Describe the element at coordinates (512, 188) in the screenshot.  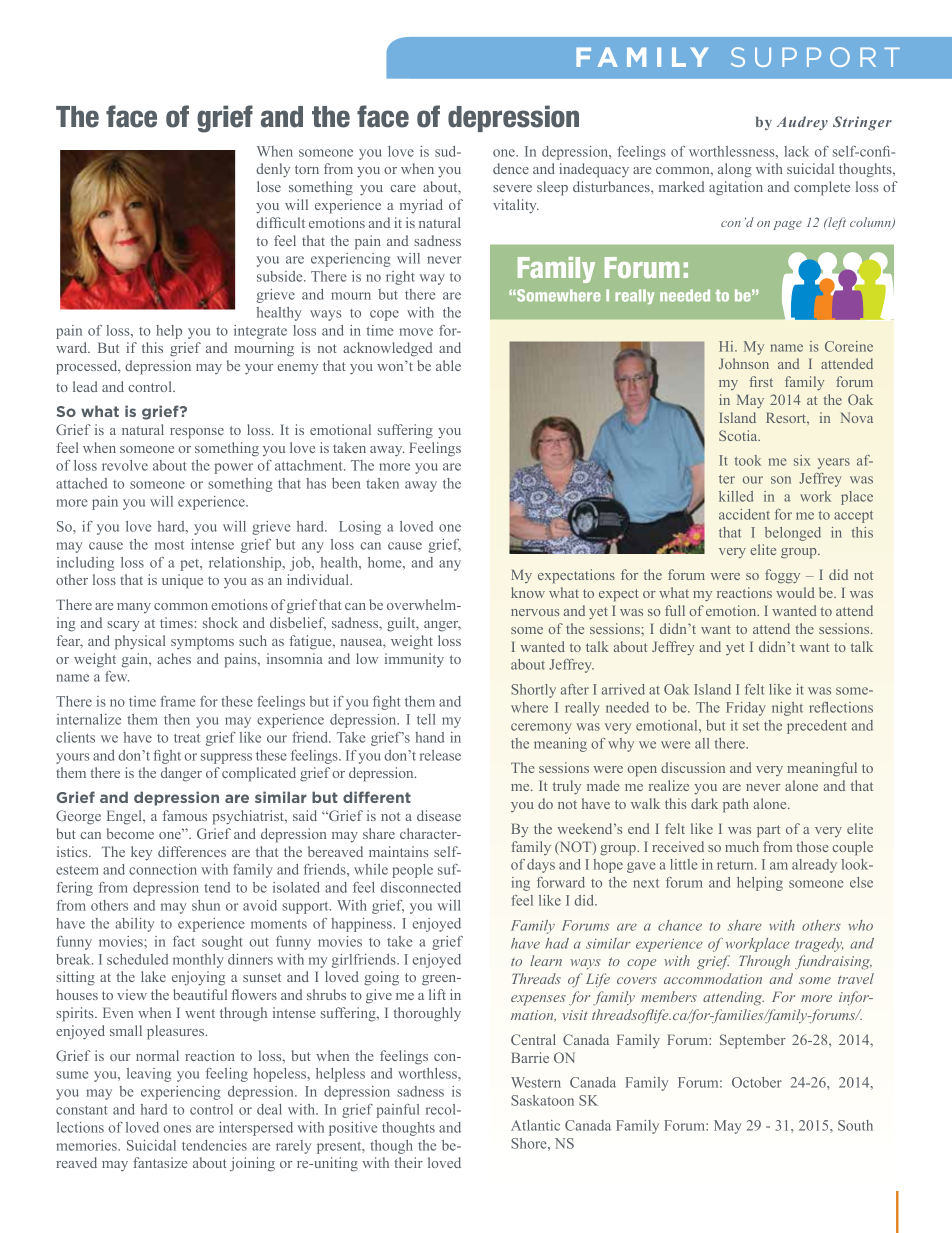
I see `severe` at that location.
